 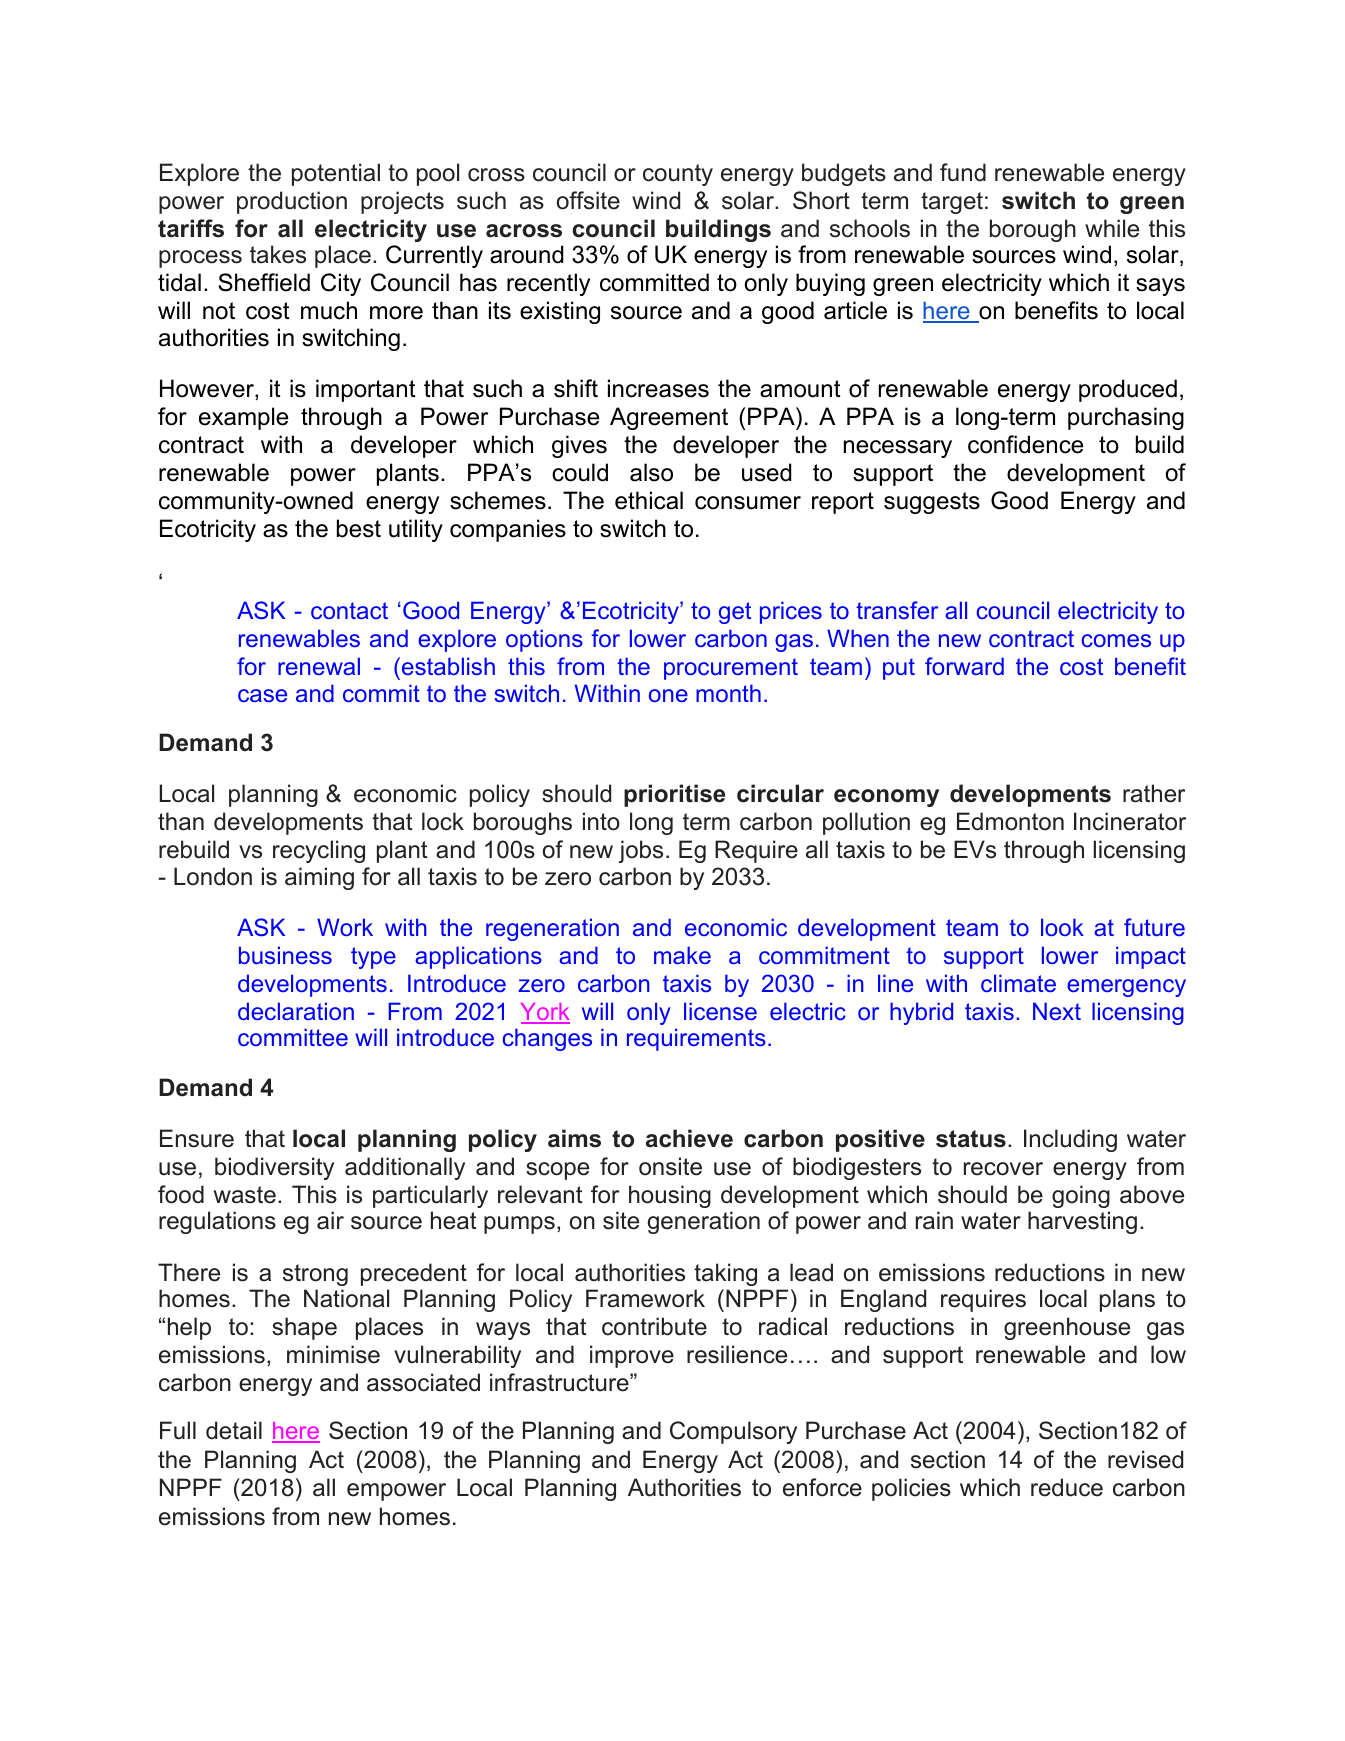 I want to click on Compulsory, so click(x=733, y=1432).
